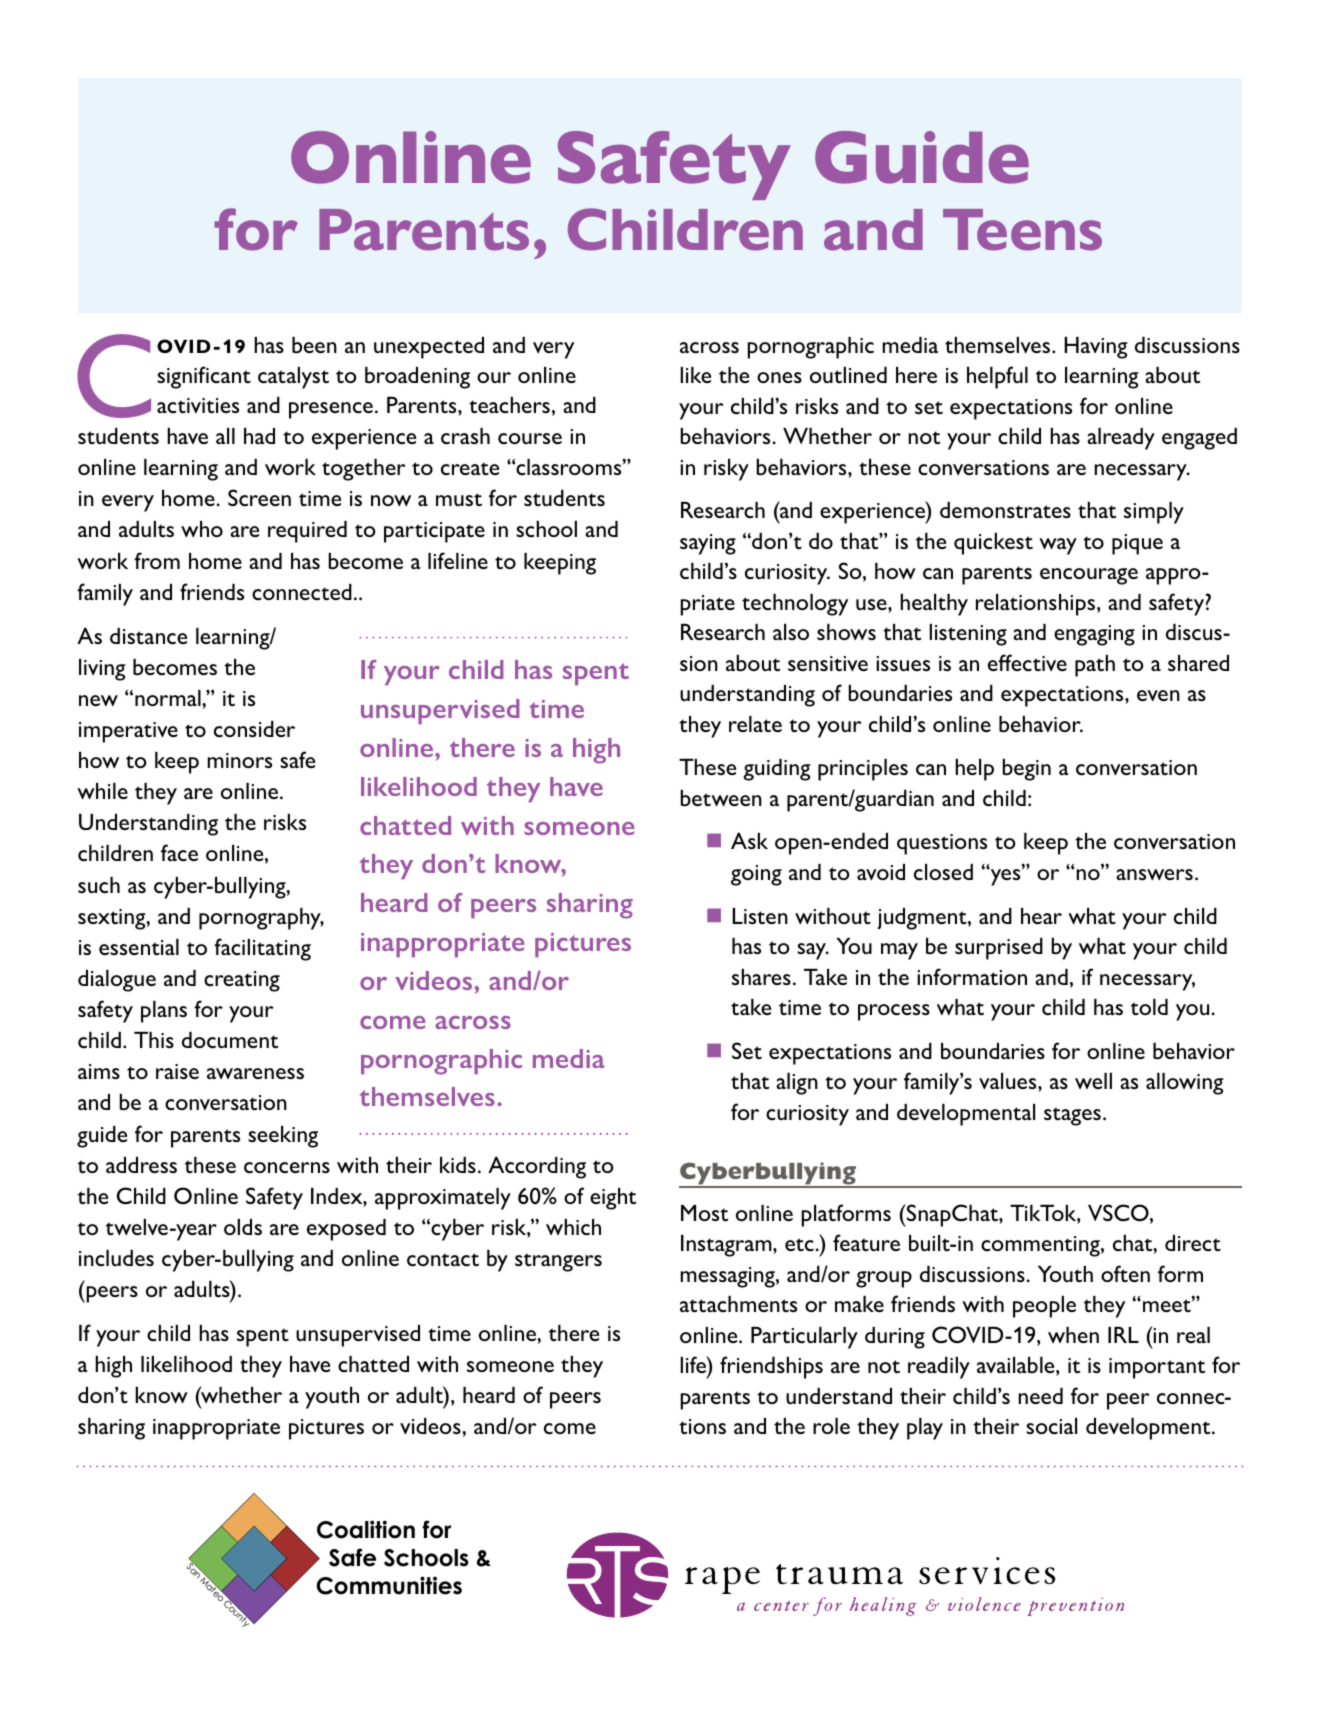 Image resolution: width=1320 pixels, height=1709 pixels. I want to click on social, so click(1051, 1426).
